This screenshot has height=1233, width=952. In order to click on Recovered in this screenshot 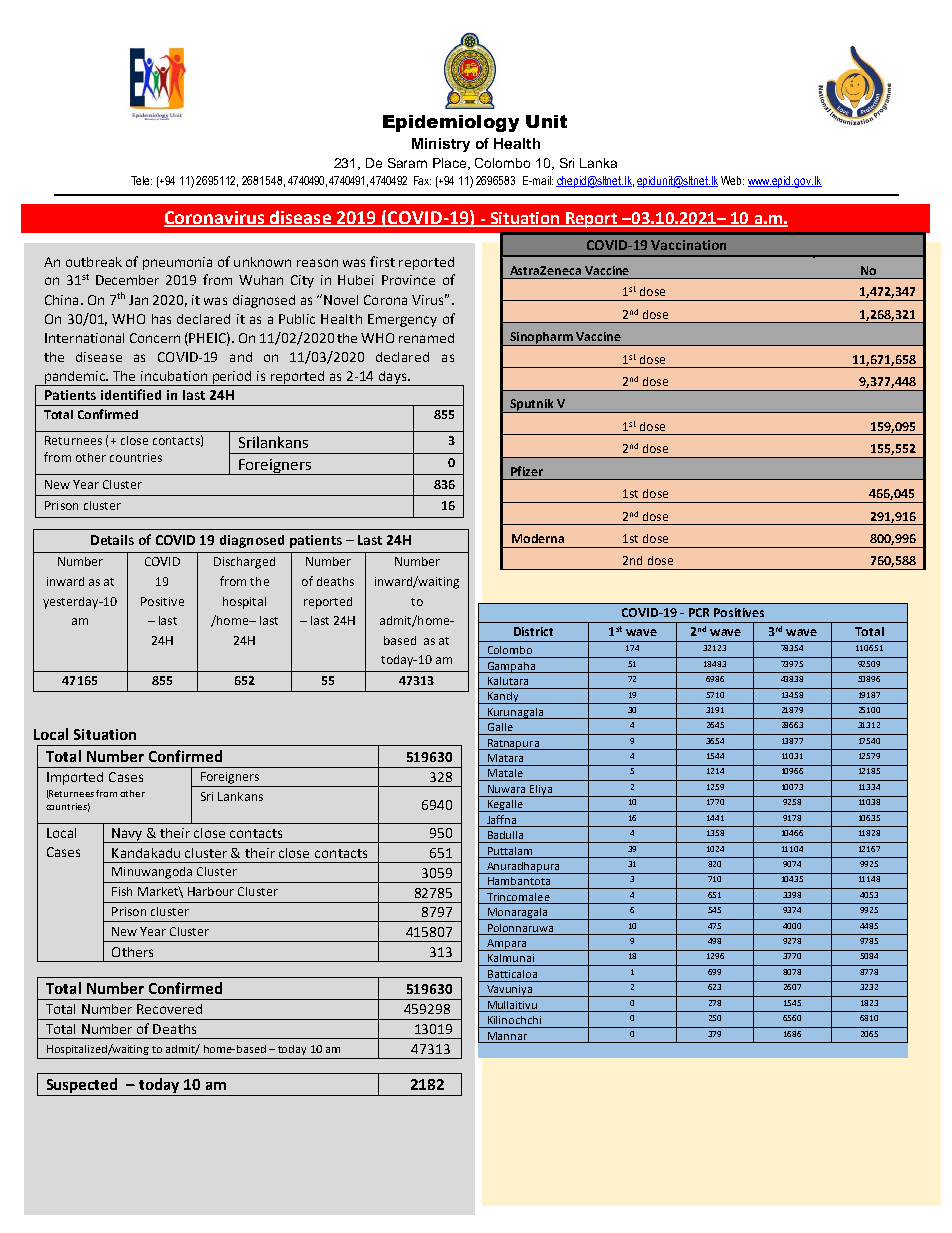, I will do `click(169, 1009)`.
